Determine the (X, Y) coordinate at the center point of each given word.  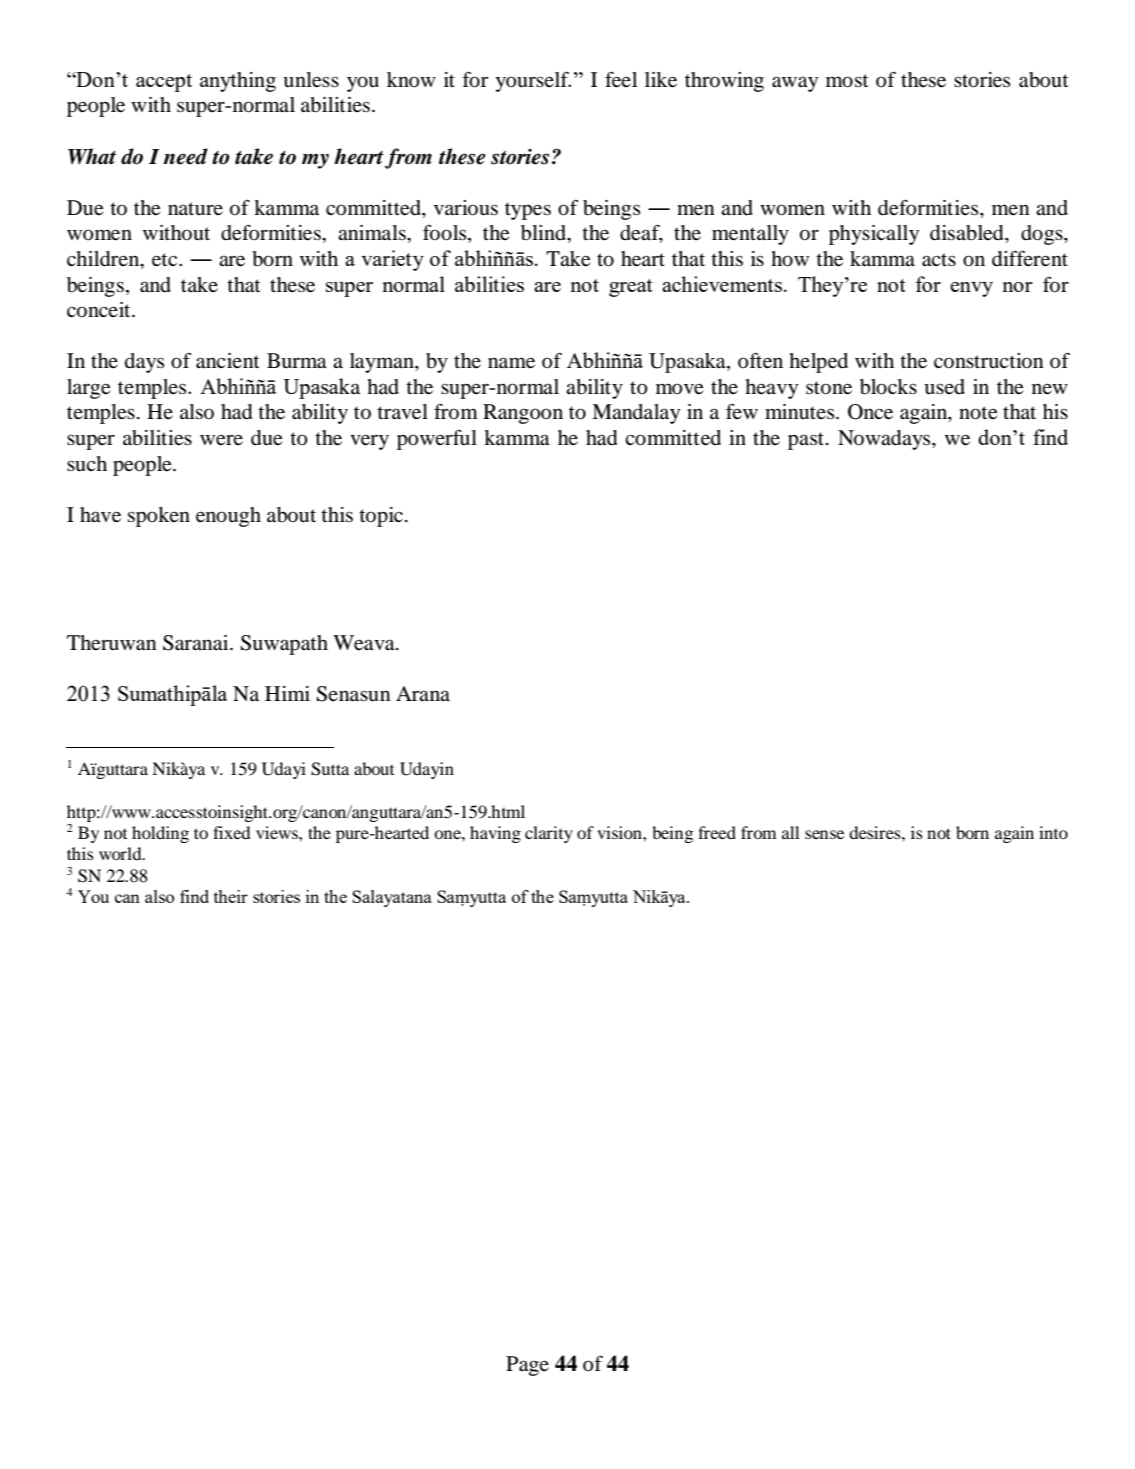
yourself (533, 81)
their (231, 896)
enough (228, 517)
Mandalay (636, 414)
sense (824, 834)
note (978, 413)
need (186, 156)
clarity (549, 834)
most (847, 81)
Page (527, 1366)
